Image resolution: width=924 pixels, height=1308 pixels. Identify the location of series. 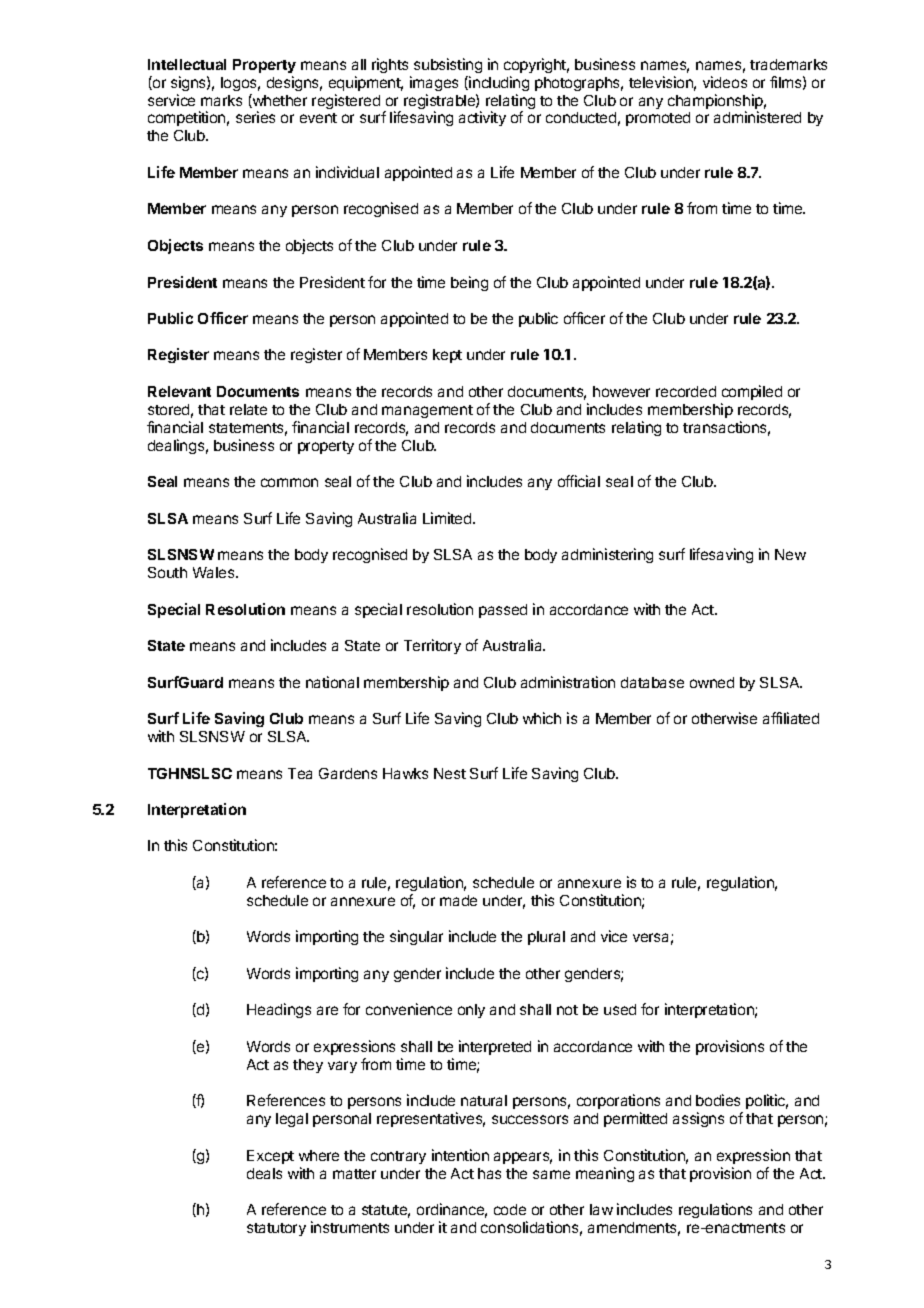
(255, 117).
